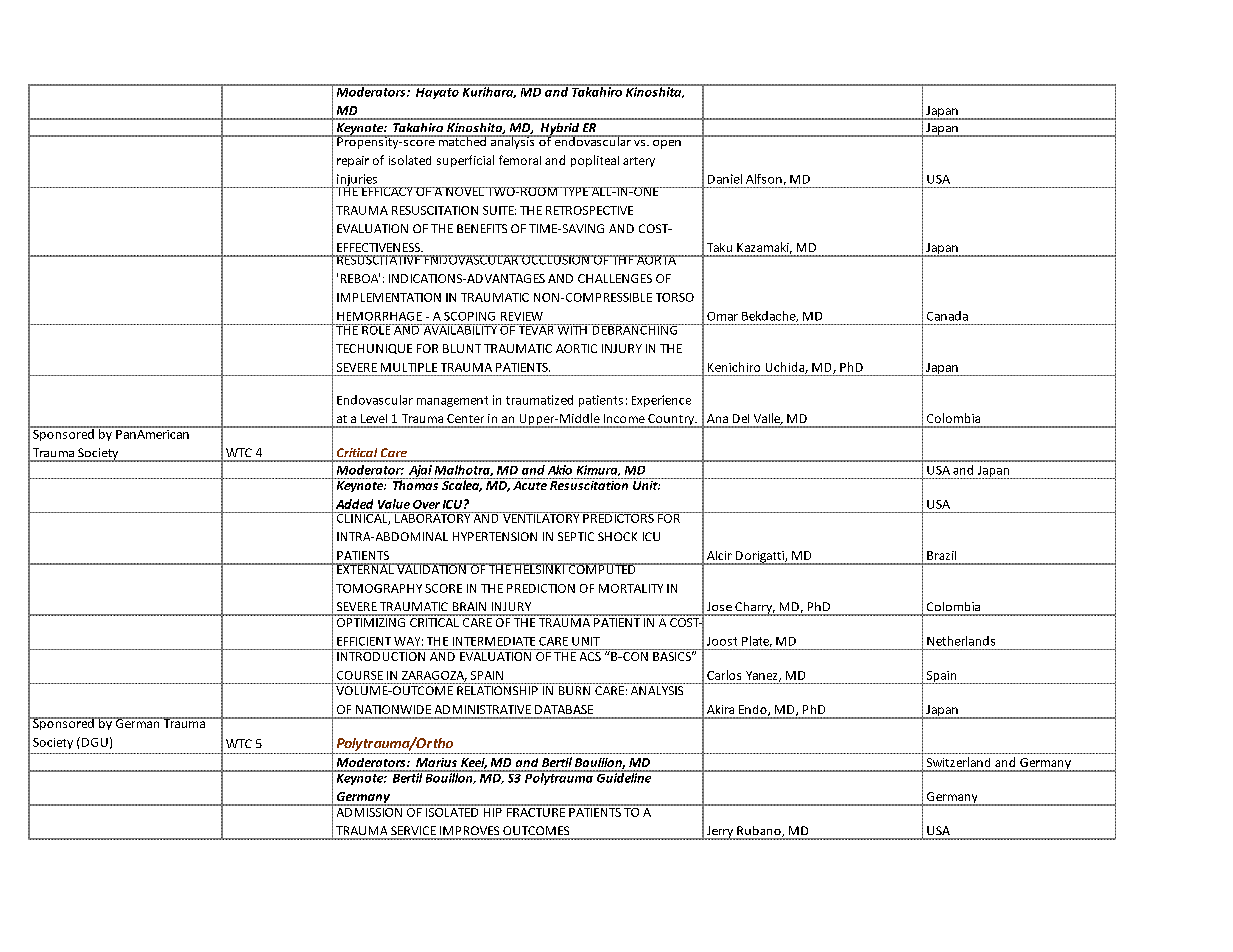 The image size is (1233, 952). What do you see at coordinates (961, 641) in the screenshot?
I see `Netherlands` at bounding box center [961, 641].
